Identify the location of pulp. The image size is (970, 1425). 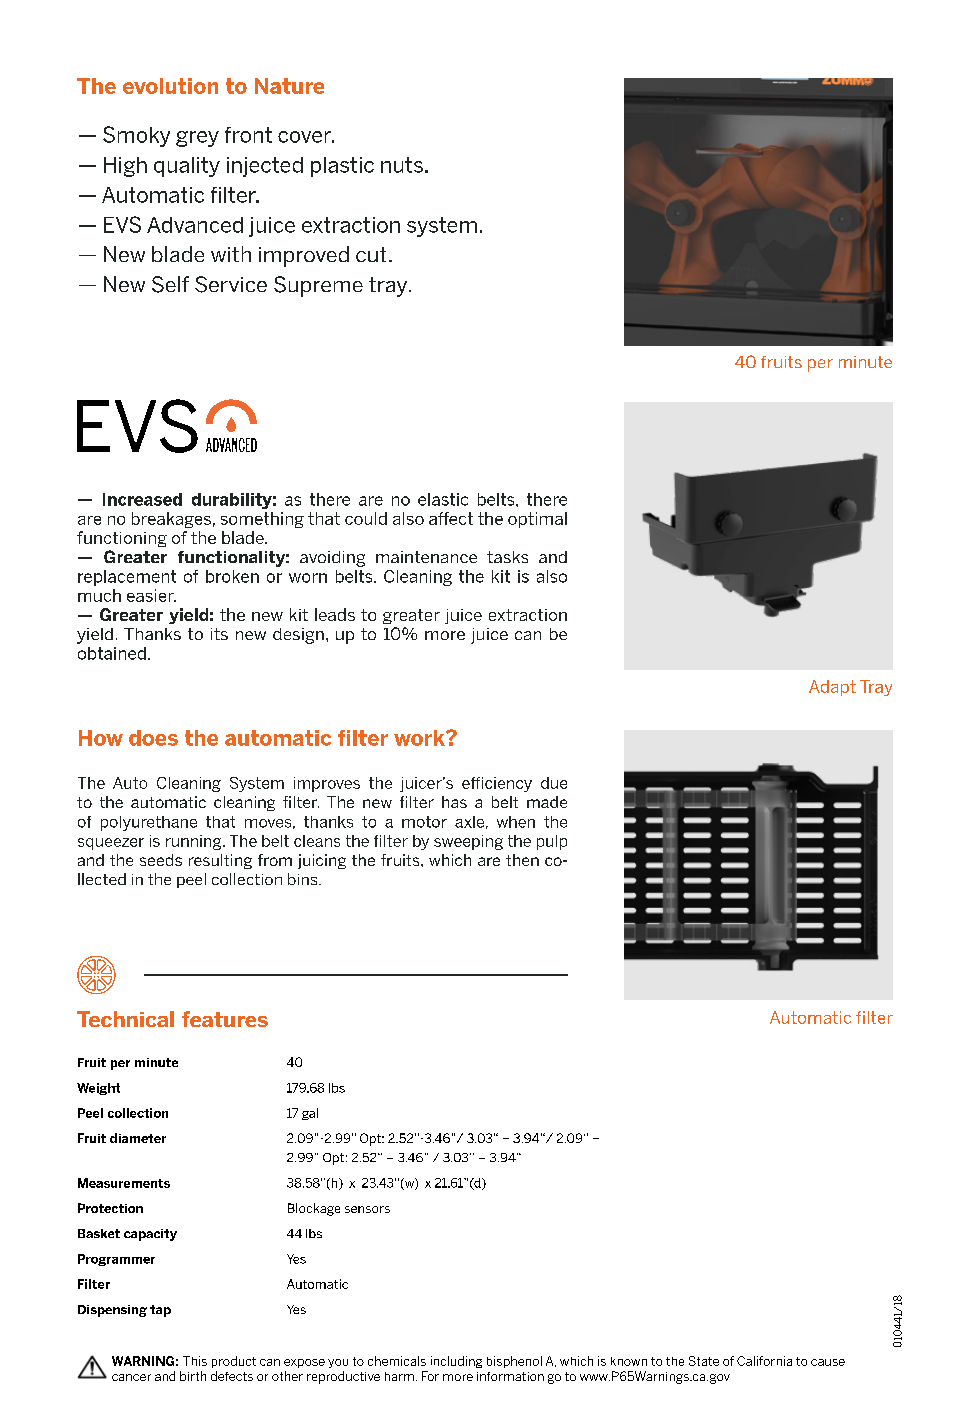
(552, 842).
